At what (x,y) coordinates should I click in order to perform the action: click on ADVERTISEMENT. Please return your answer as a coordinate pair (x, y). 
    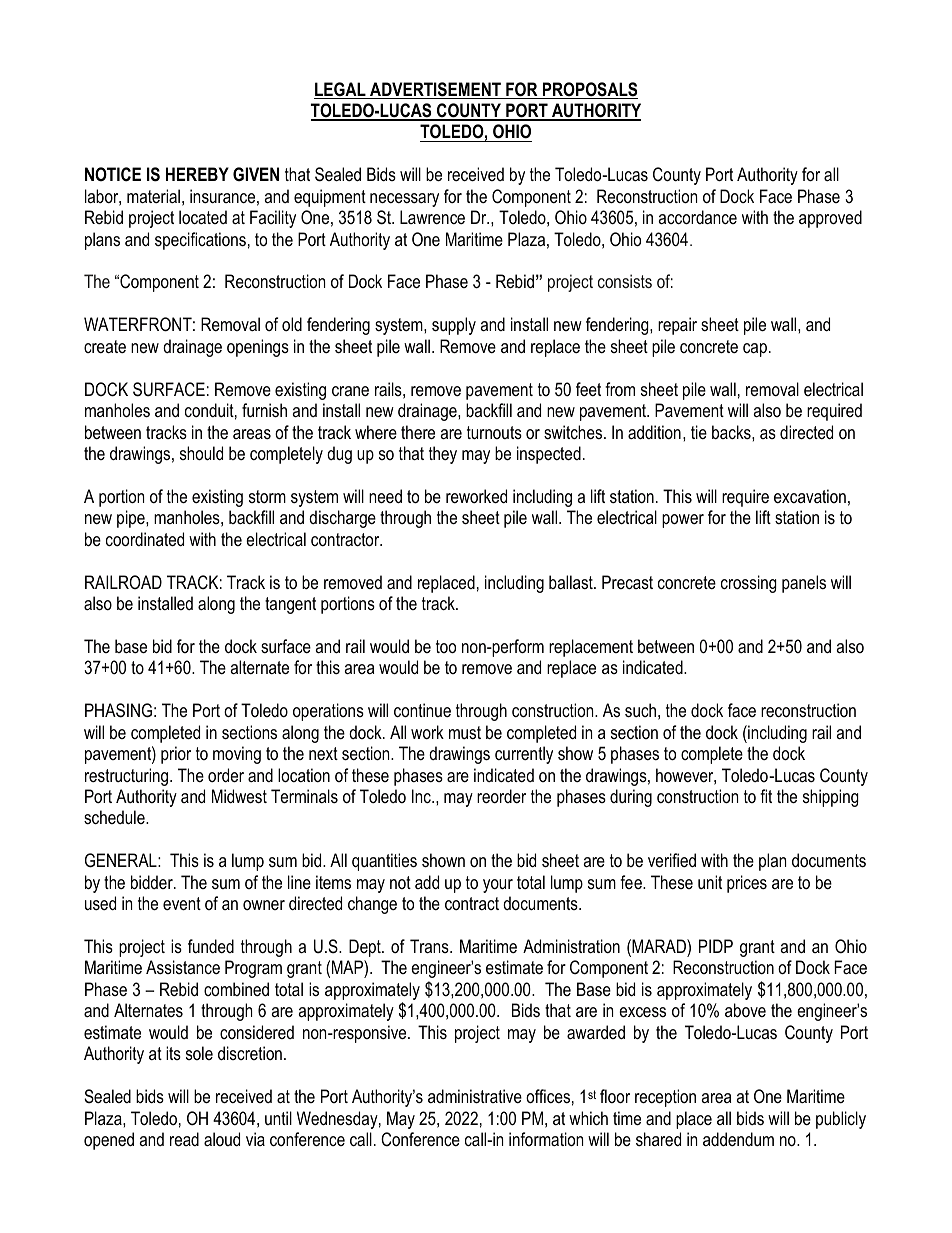
    Looking at the image, I should click on (435, 90).
